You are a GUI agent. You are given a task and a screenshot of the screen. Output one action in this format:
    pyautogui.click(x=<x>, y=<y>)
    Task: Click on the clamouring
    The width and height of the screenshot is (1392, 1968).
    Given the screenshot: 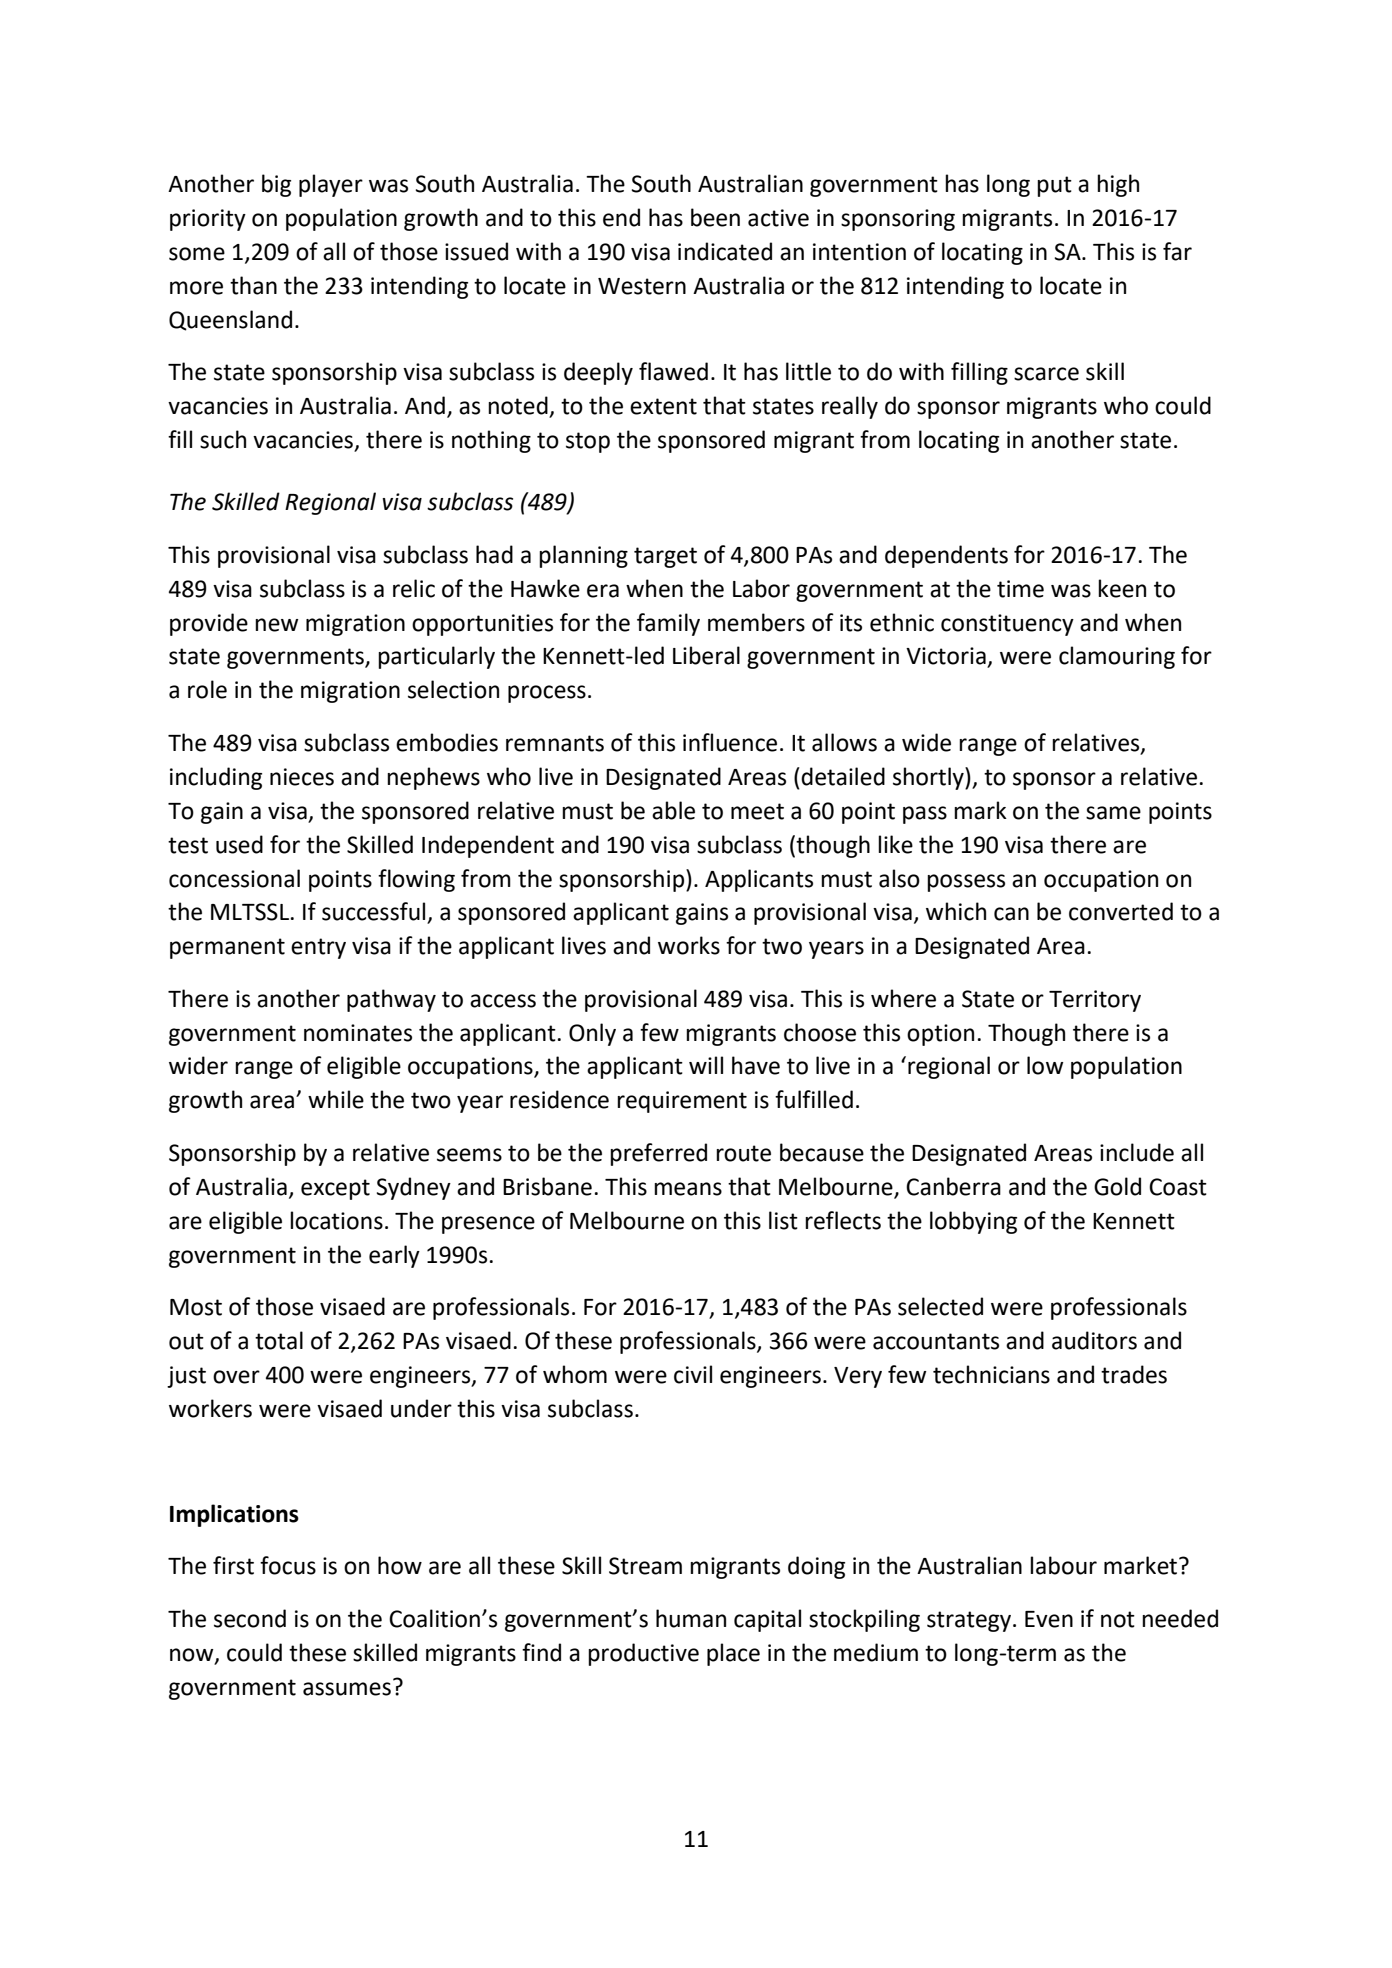 What is the action you would take?
    pyautogui.click(x=1117, y=657)
